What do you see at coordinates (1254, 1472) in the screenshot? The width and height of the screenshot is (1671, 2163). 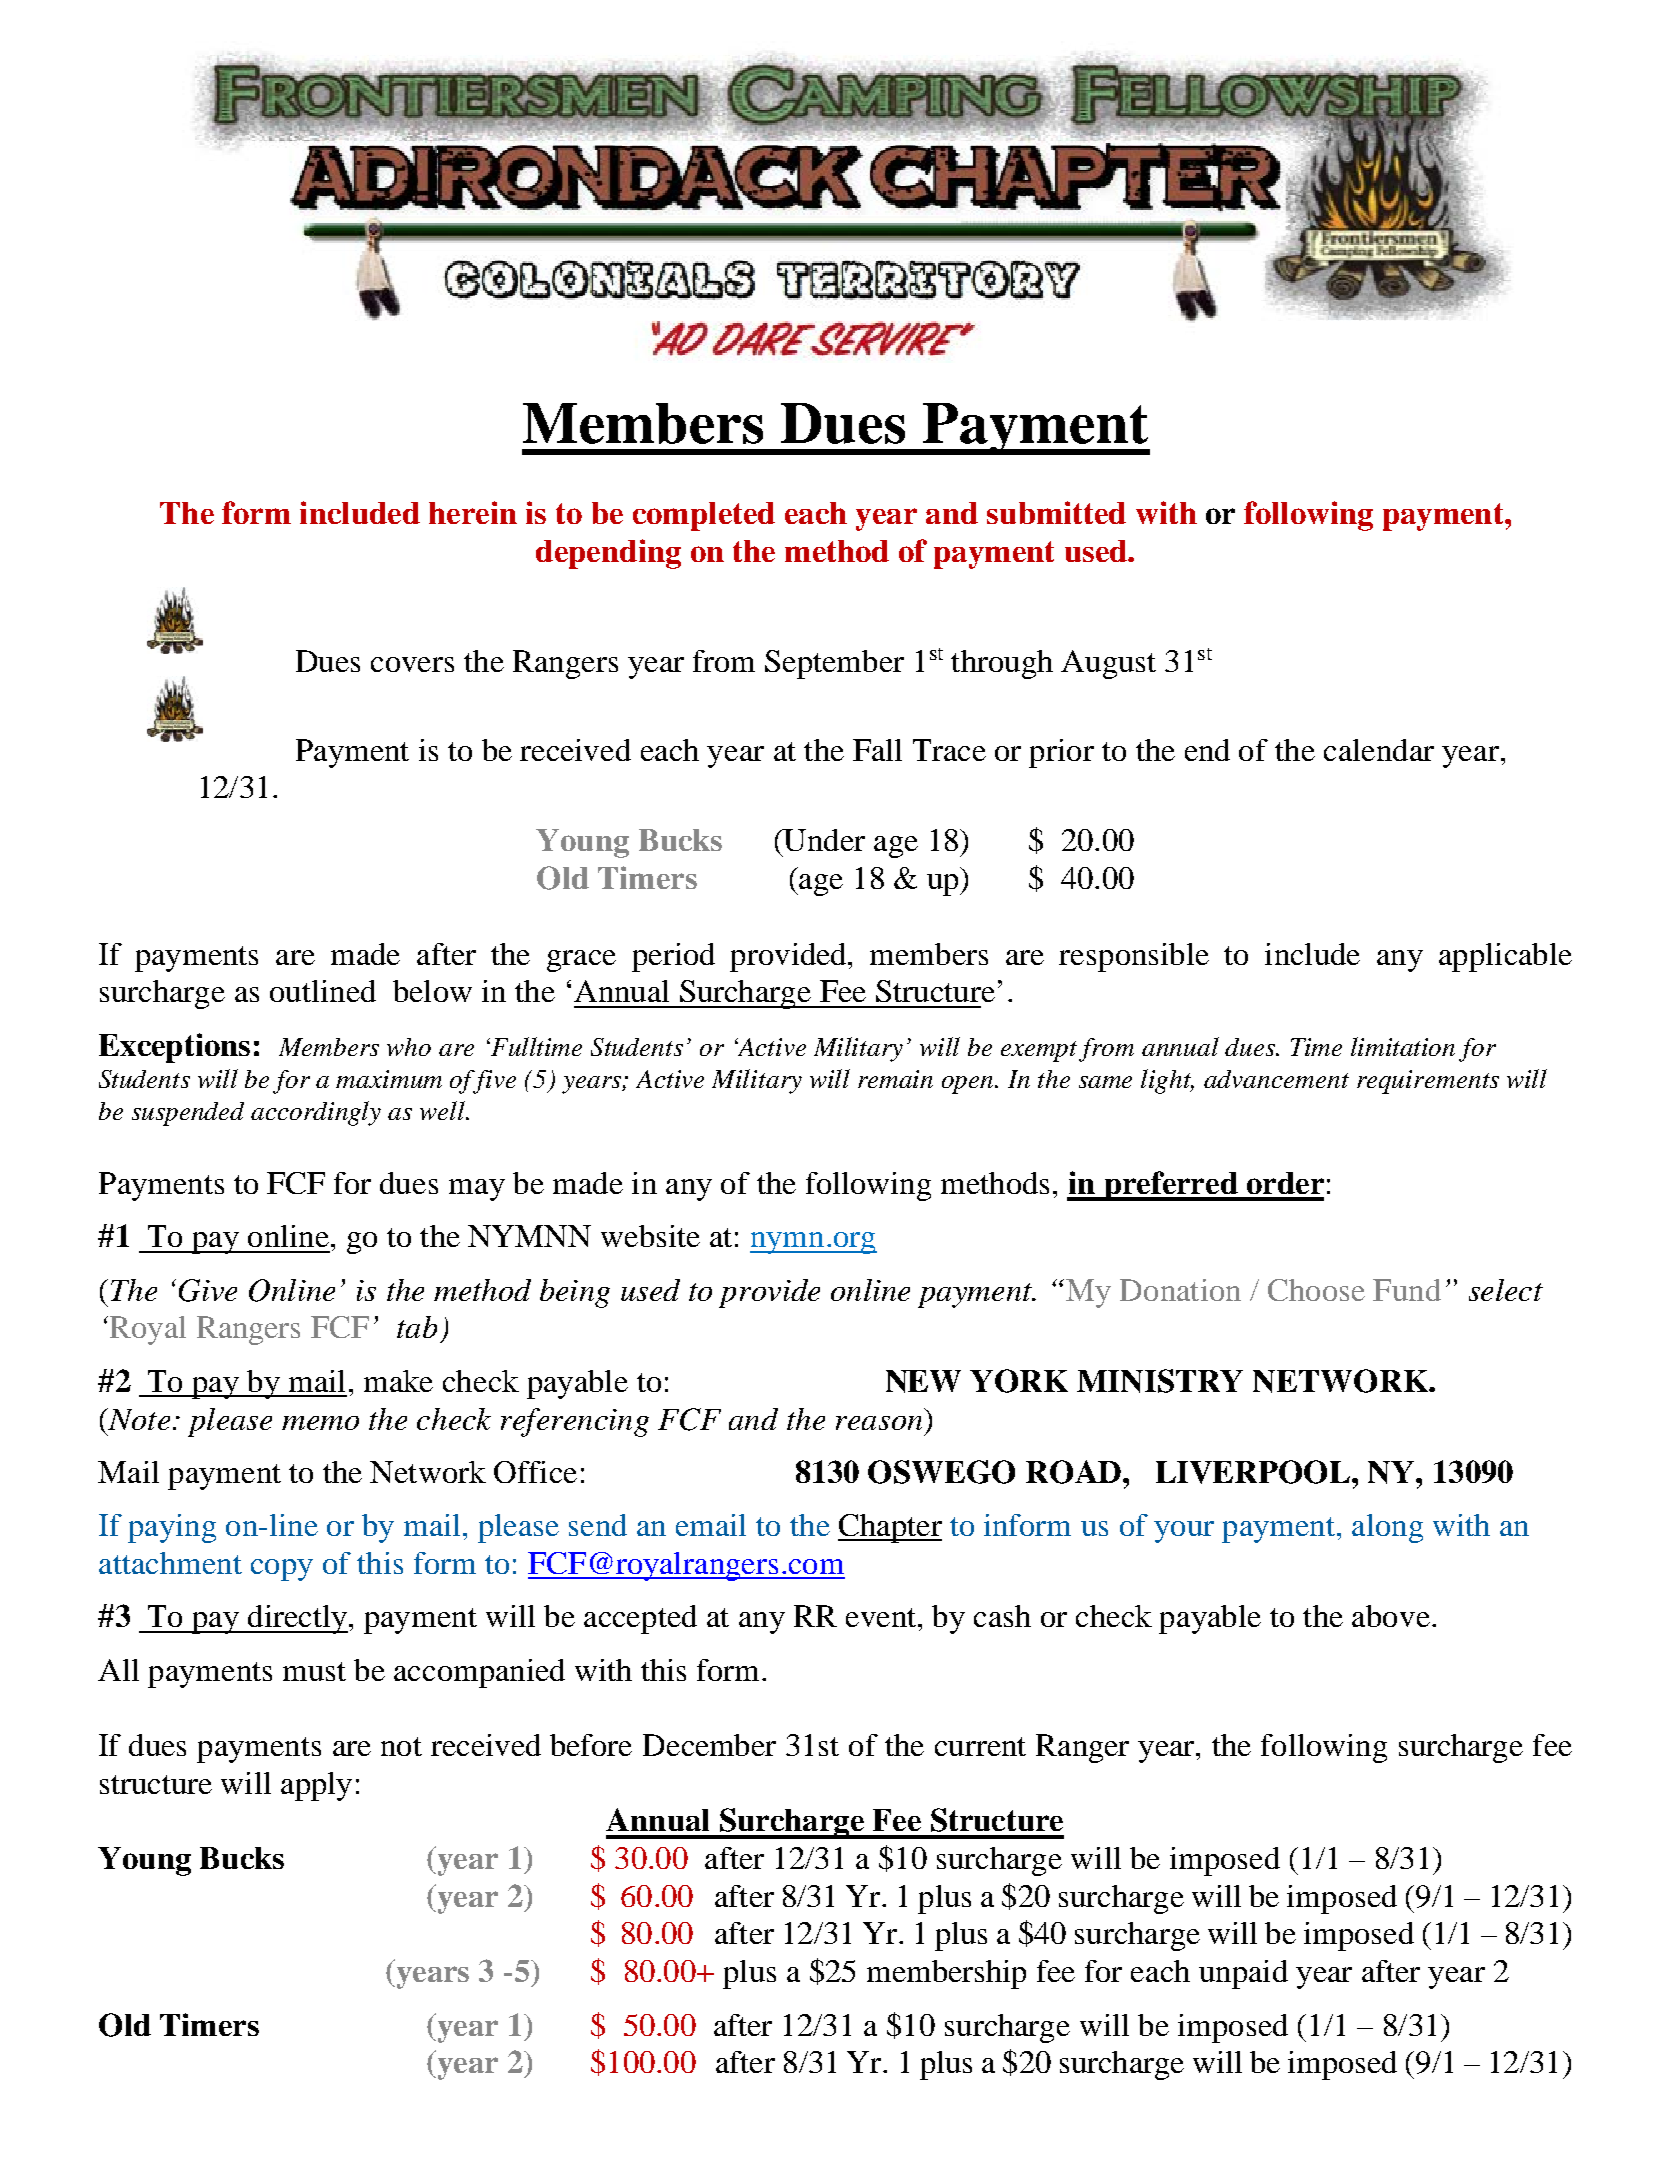 I see `LIVERPOOL` at bounding box center [1254, 1472].
